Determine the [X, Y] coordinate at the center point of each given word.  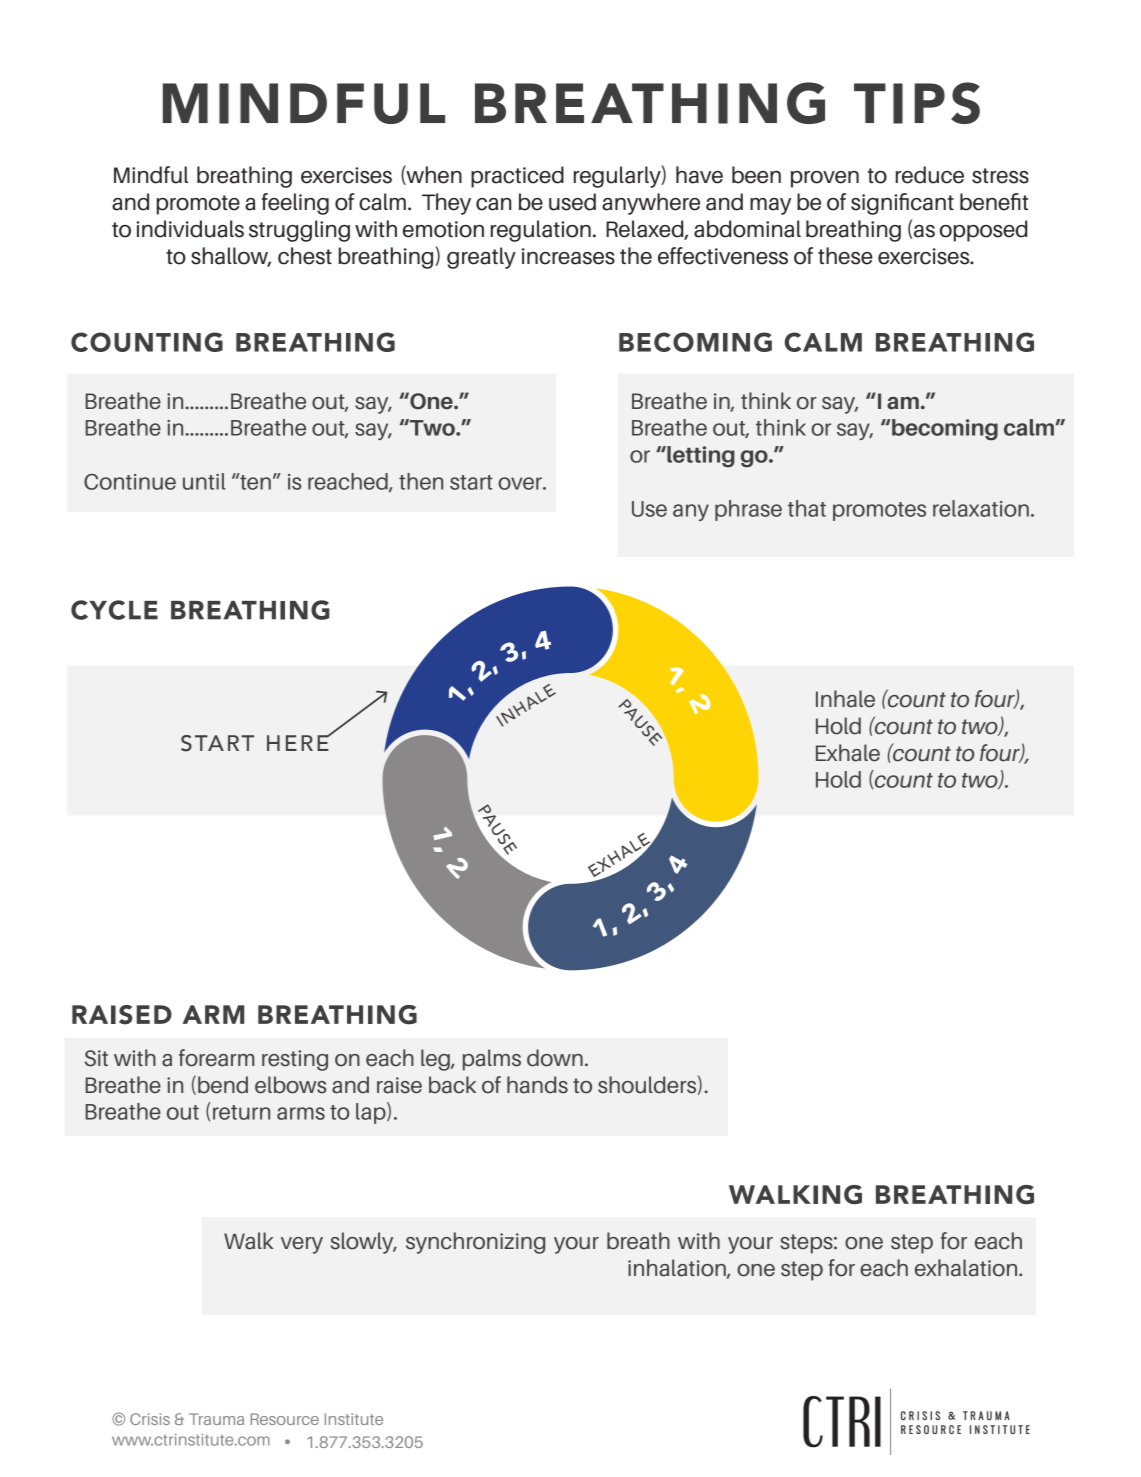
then [421, 481]
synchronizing [475, 1243]
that [807, 508]
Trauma [216, 1419]
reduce [930, 175]
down [555, 1058]
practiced [517, 177]
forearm [216, 1058]
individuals [190, 229]
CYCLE [114, 610]
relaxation [981, 508]
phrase [748, 510]
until [204, 481]
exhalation [967, 1268]
